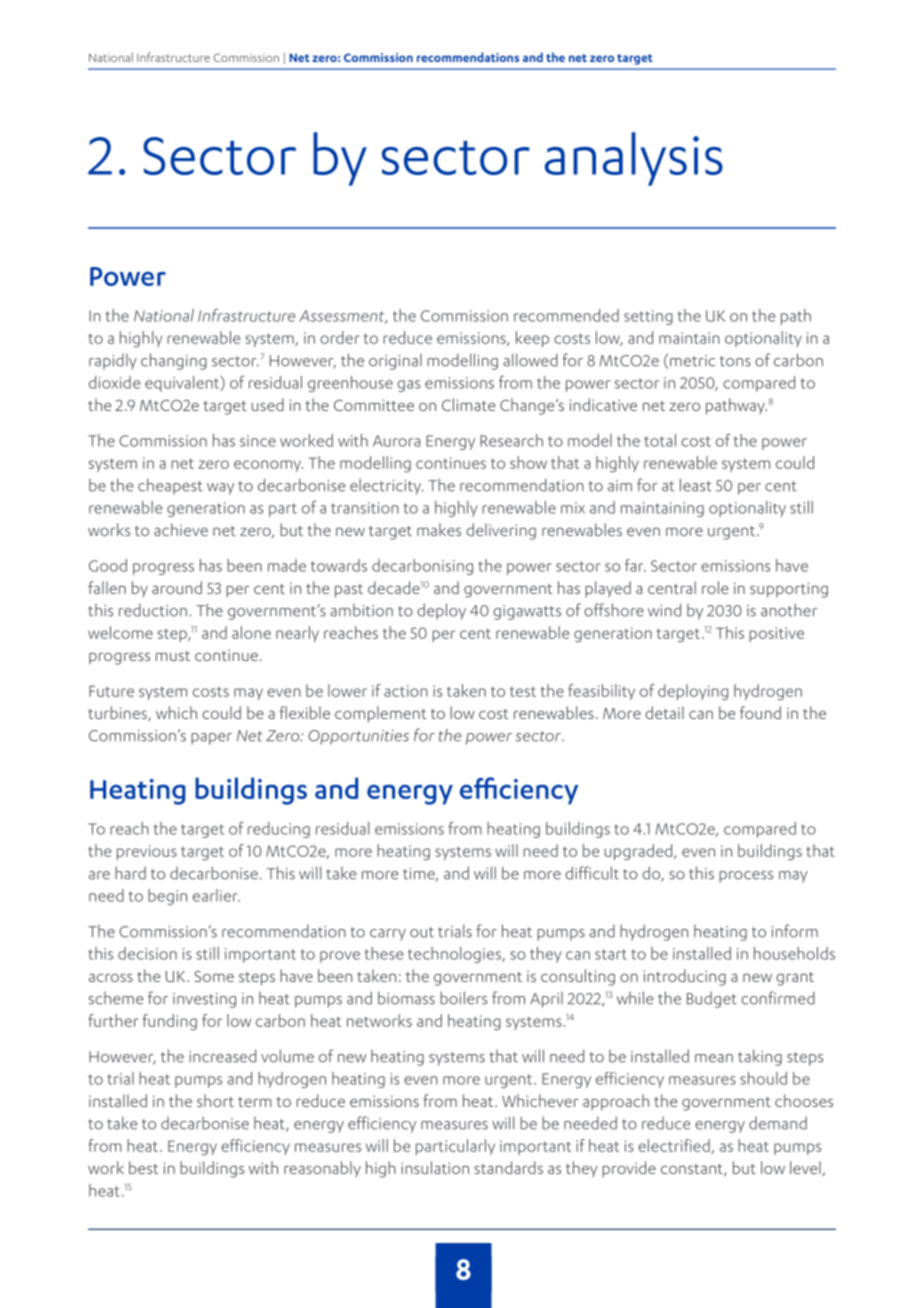  What do you see at coordinates (215, 1100) in the image?
I see `short` at bounding box center [215, 1100].
